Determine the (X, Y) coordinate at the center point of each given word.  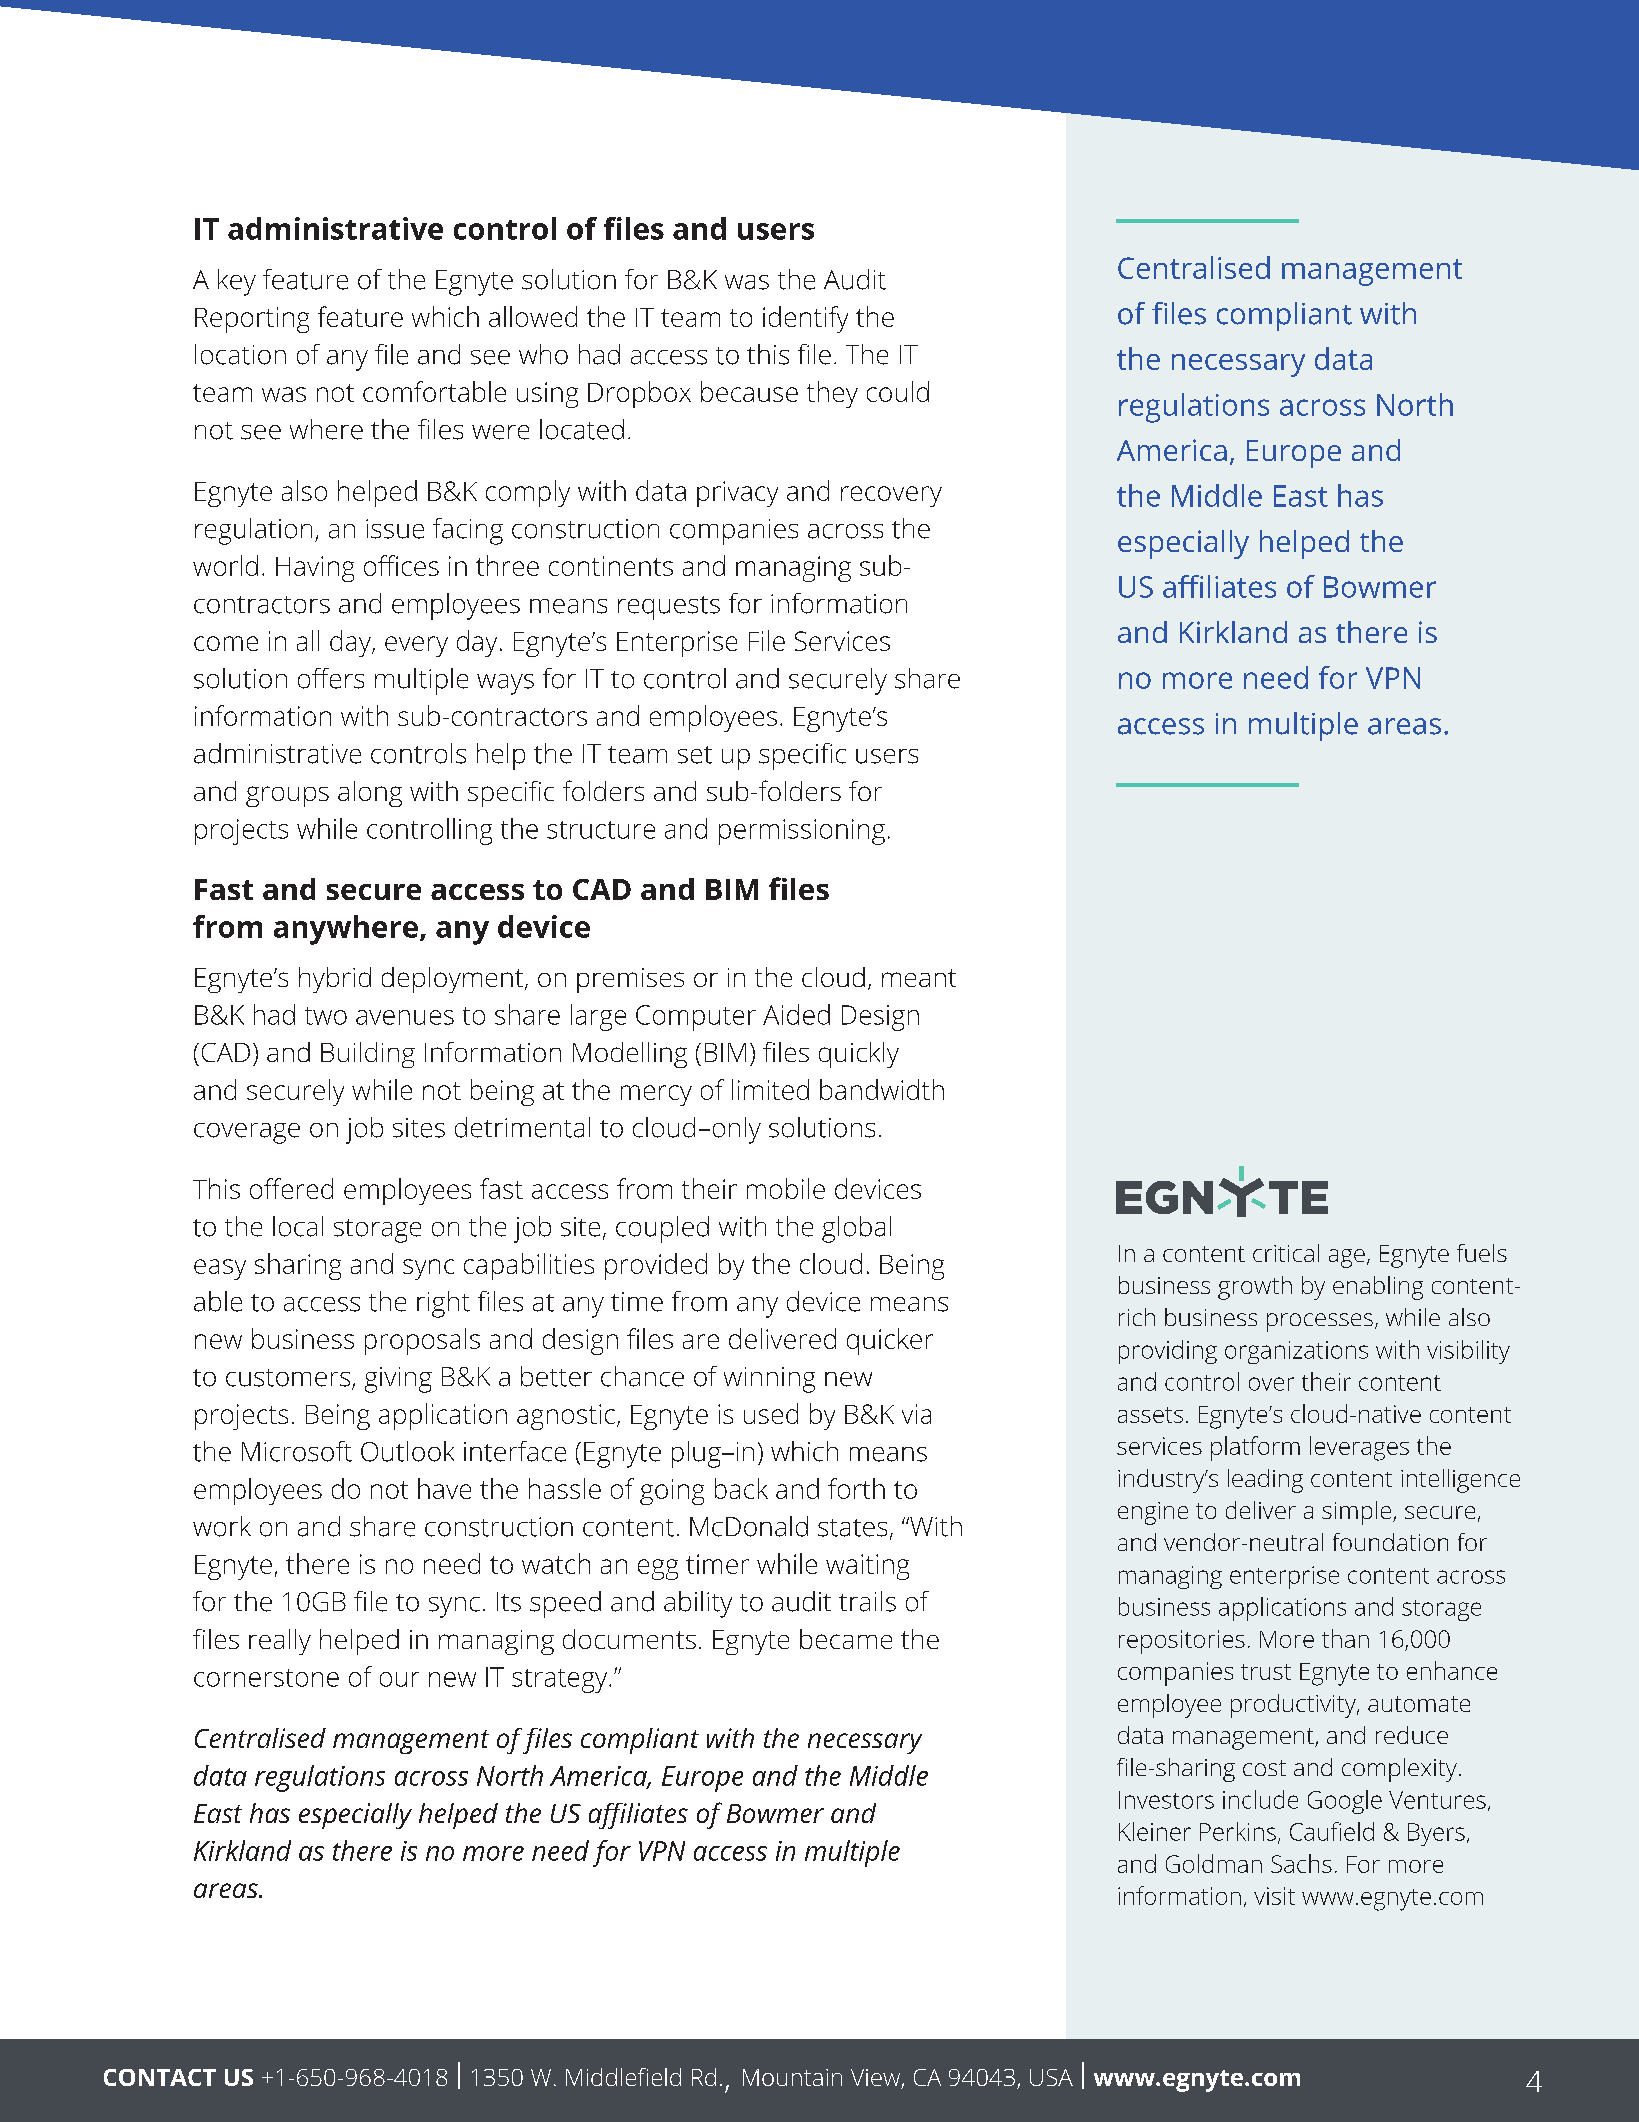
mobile (786, 1188)
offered (291, 1188)
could (898, 391)
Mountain (792, 2077)
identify (805, 319)
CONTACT (160, 2077)
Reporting (252, 320)
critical (1286, 1253)
